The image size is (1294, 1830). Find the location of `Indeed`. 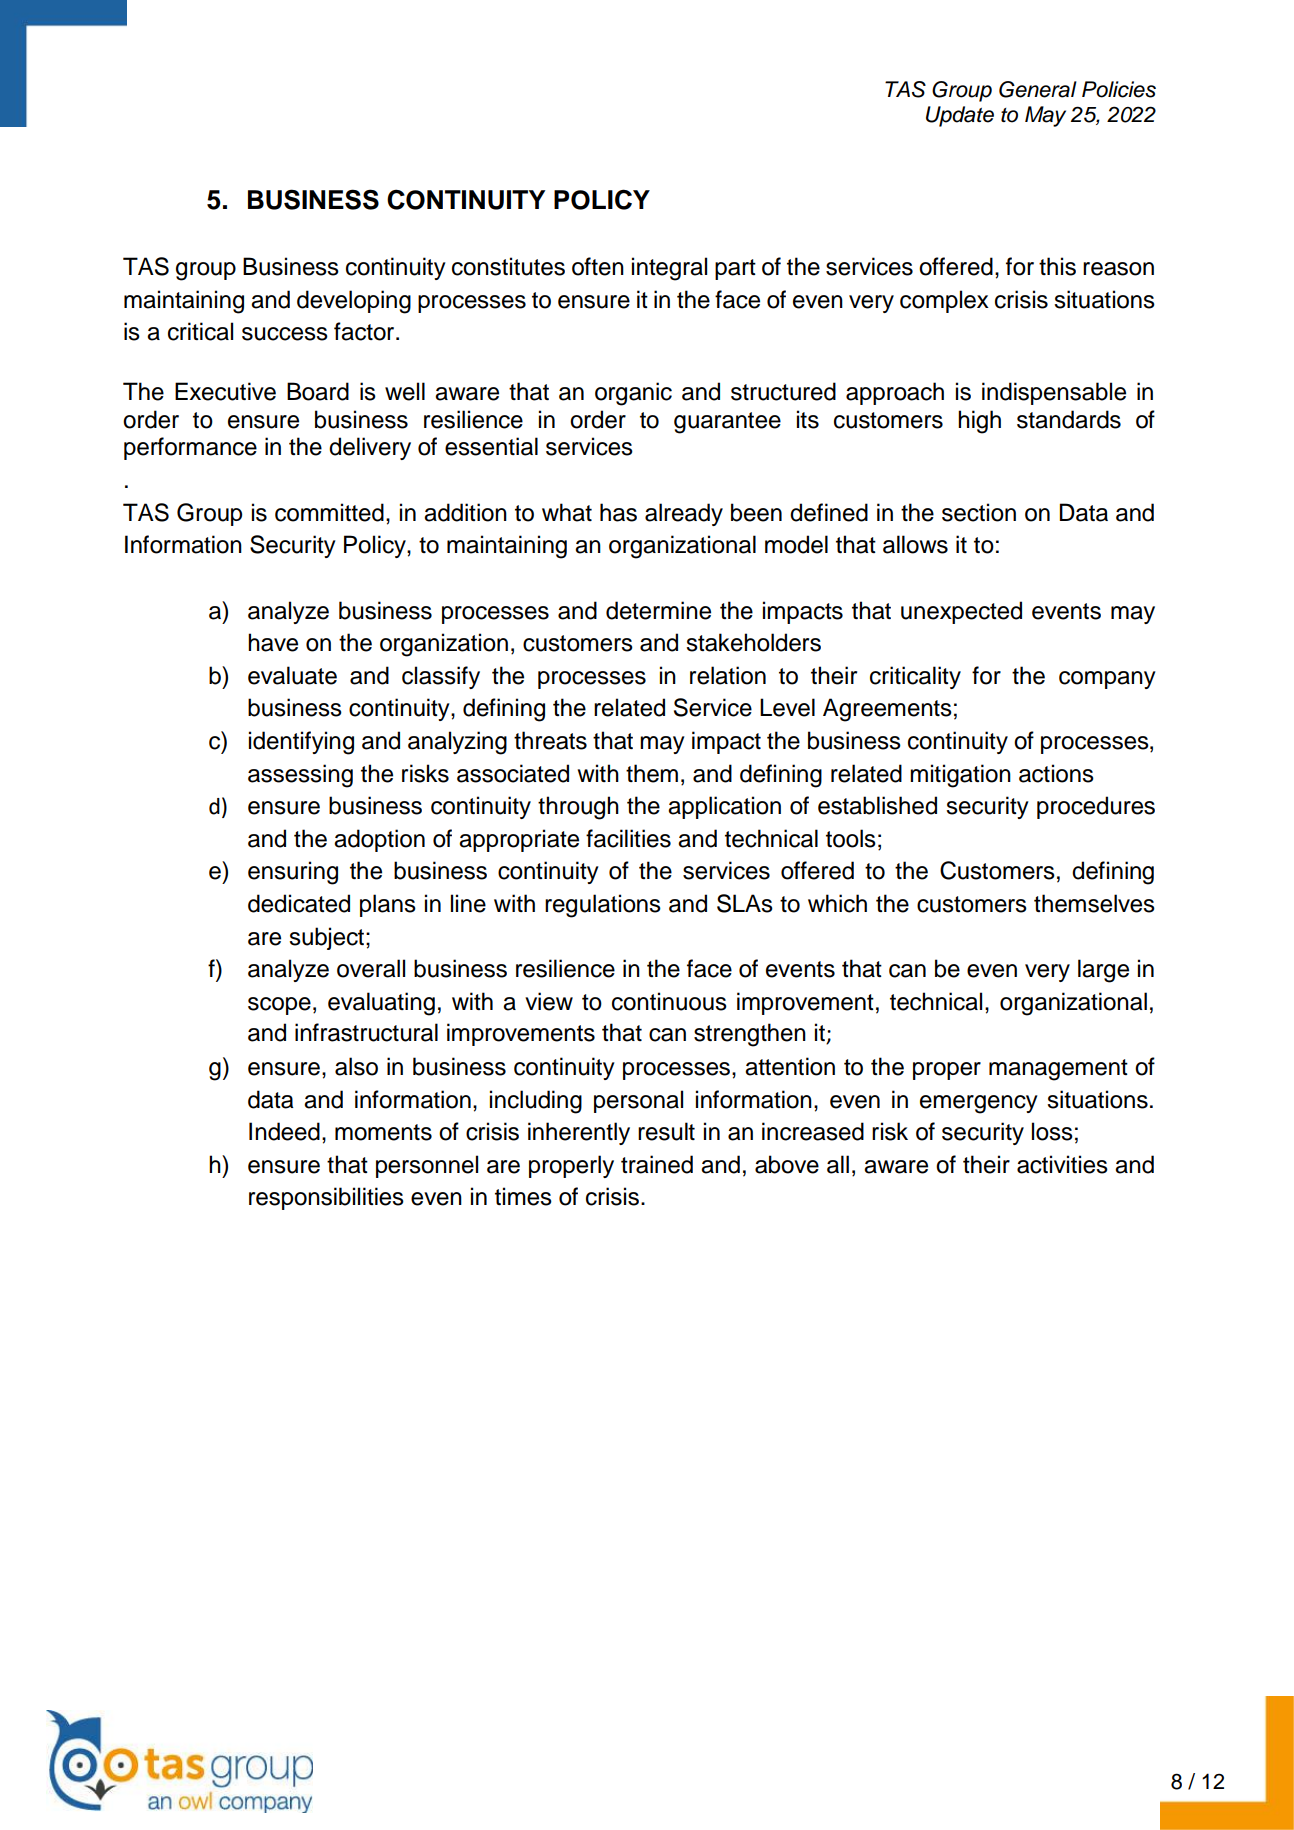

Indeed is located at coordinates (284, 1131).
